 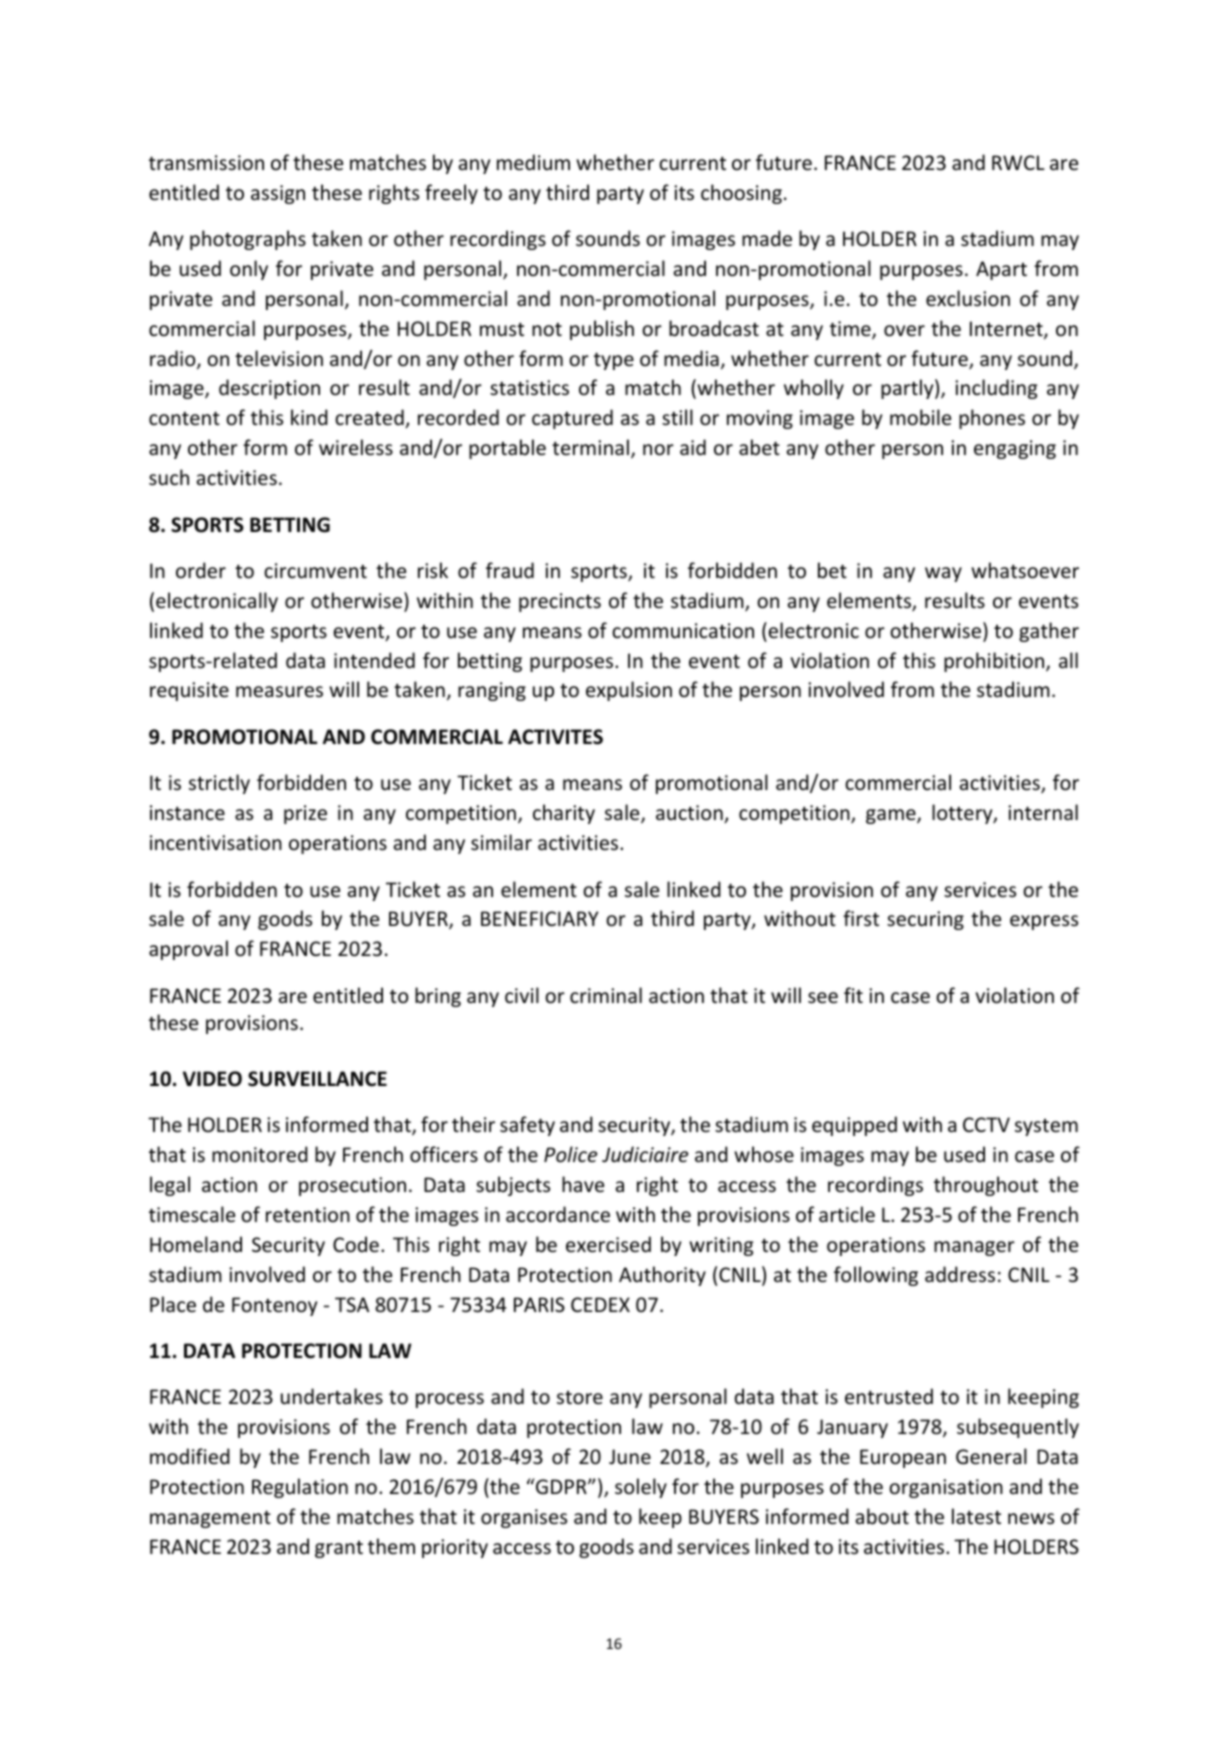 I want to click on assign, so click(x=278, y=194).
